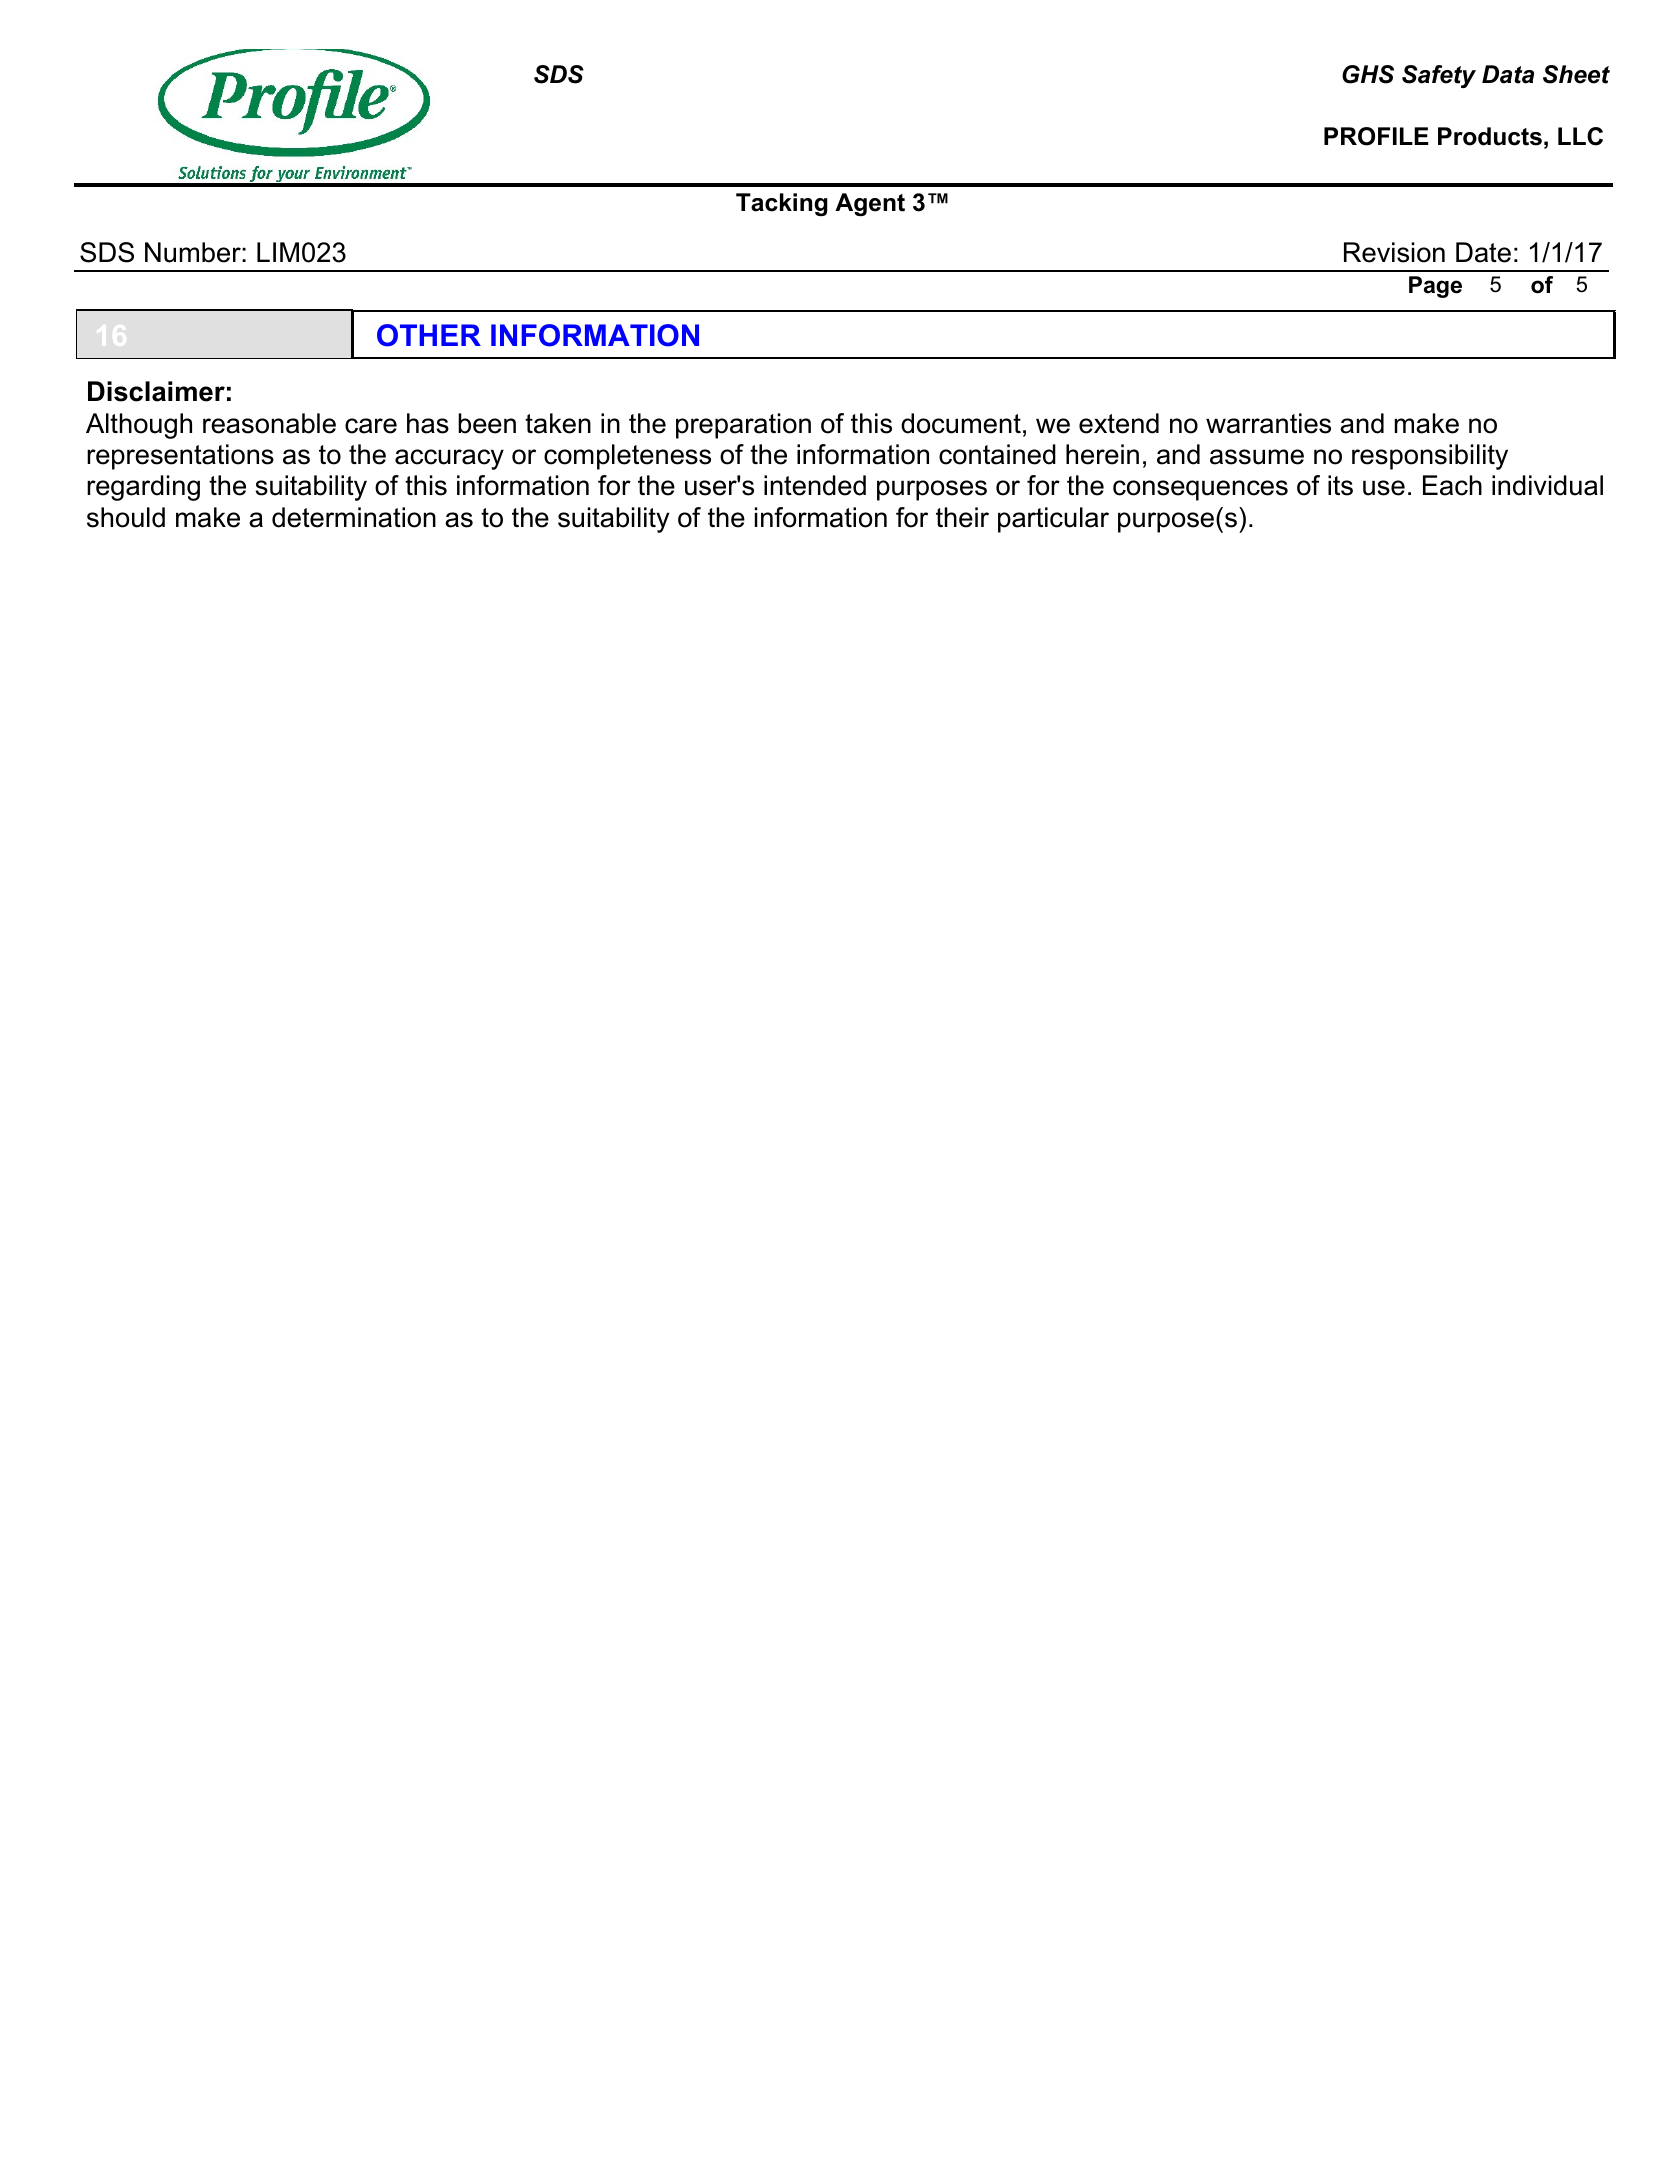  Describe the element at coordinates (1439, 76) in the screenshot. I see `Safety` at that location.
